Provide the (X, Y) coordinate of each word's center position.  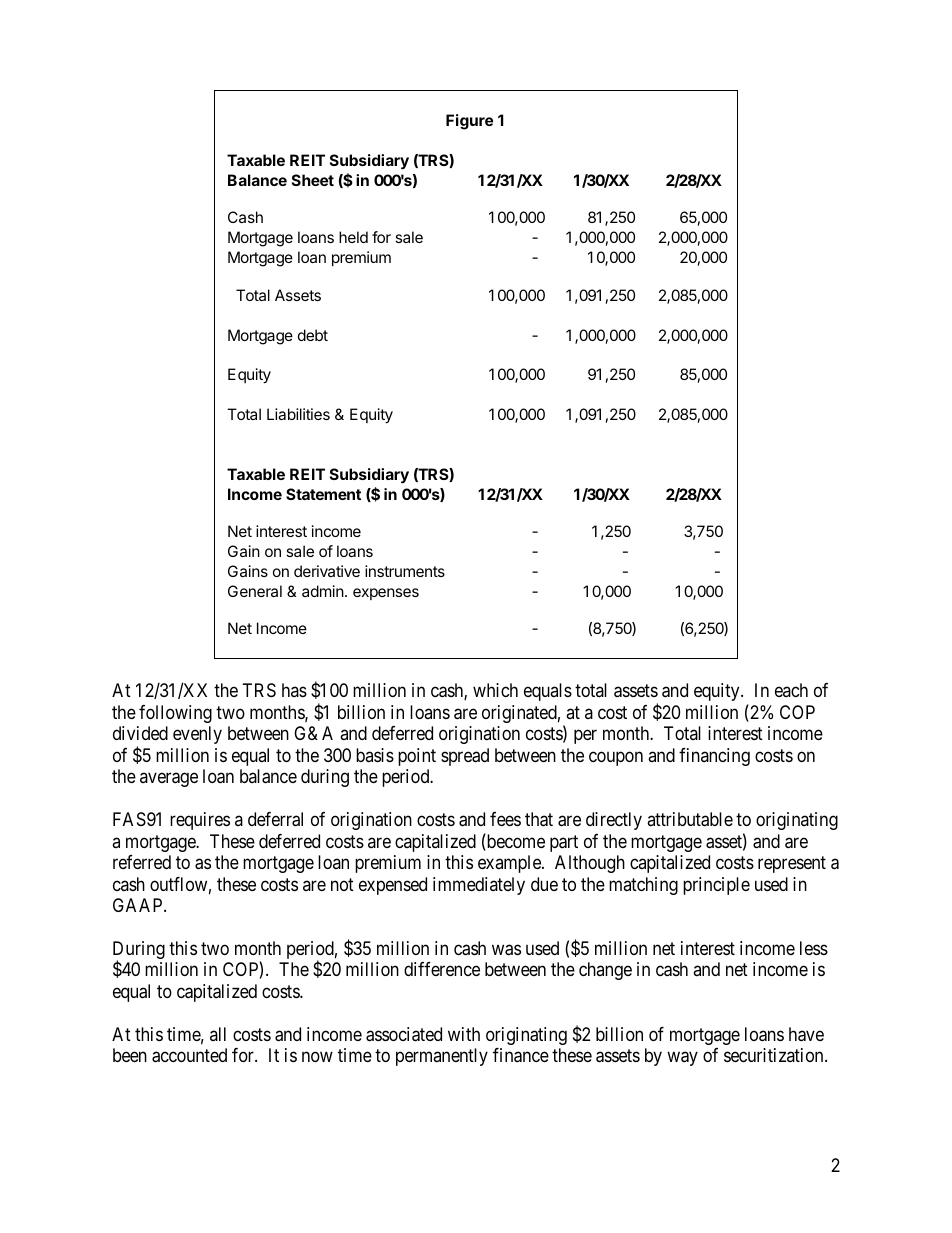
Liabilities (298, 414)
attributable (690, 819)
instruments (405, 571)
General (255, 591)
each (791, 690)
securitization (775, 1055)
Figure (469, 122)
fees (505, 819)
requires (200, 821)
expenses (386, 594)
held (353, 237)
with (464, 1034)
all (218, 1034)
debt (313, 335)
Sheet (313, 180)
